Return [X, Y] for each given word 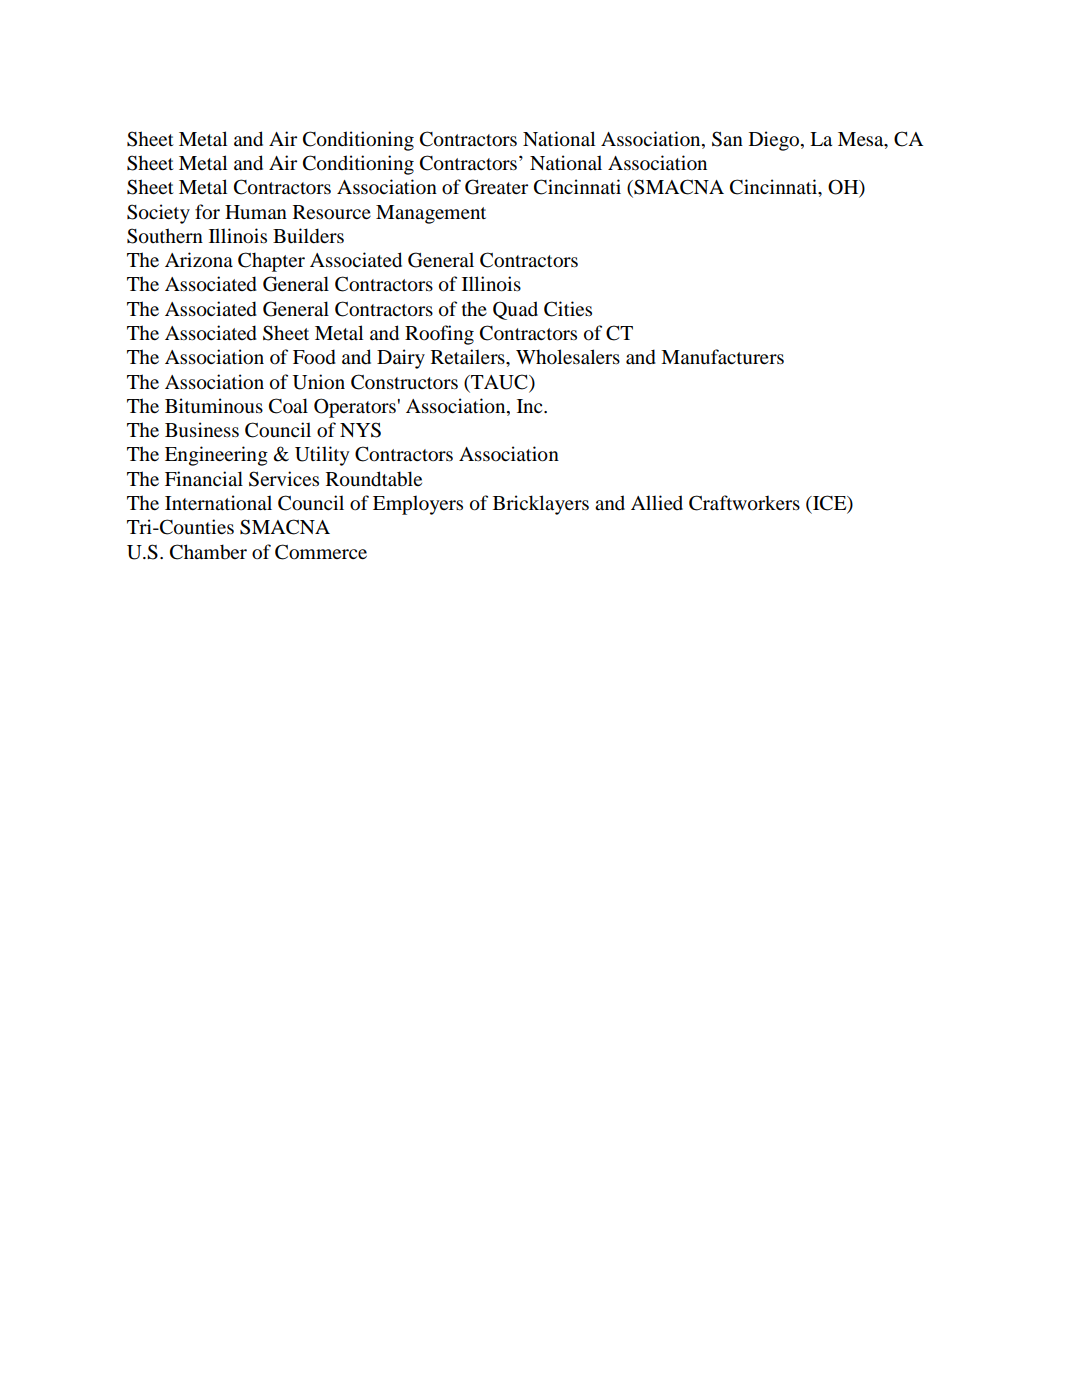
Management [431, 214]
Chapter [271, 262]
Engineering [216, 456]
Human [256, 212]
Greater [496, 187]
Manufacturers [722, 357]
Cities [568, 309]
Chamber [208, 552]
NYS [360, 430]
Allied [657, 502]
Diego [775, 141]
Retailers [469, 356]
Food [314, 357]
